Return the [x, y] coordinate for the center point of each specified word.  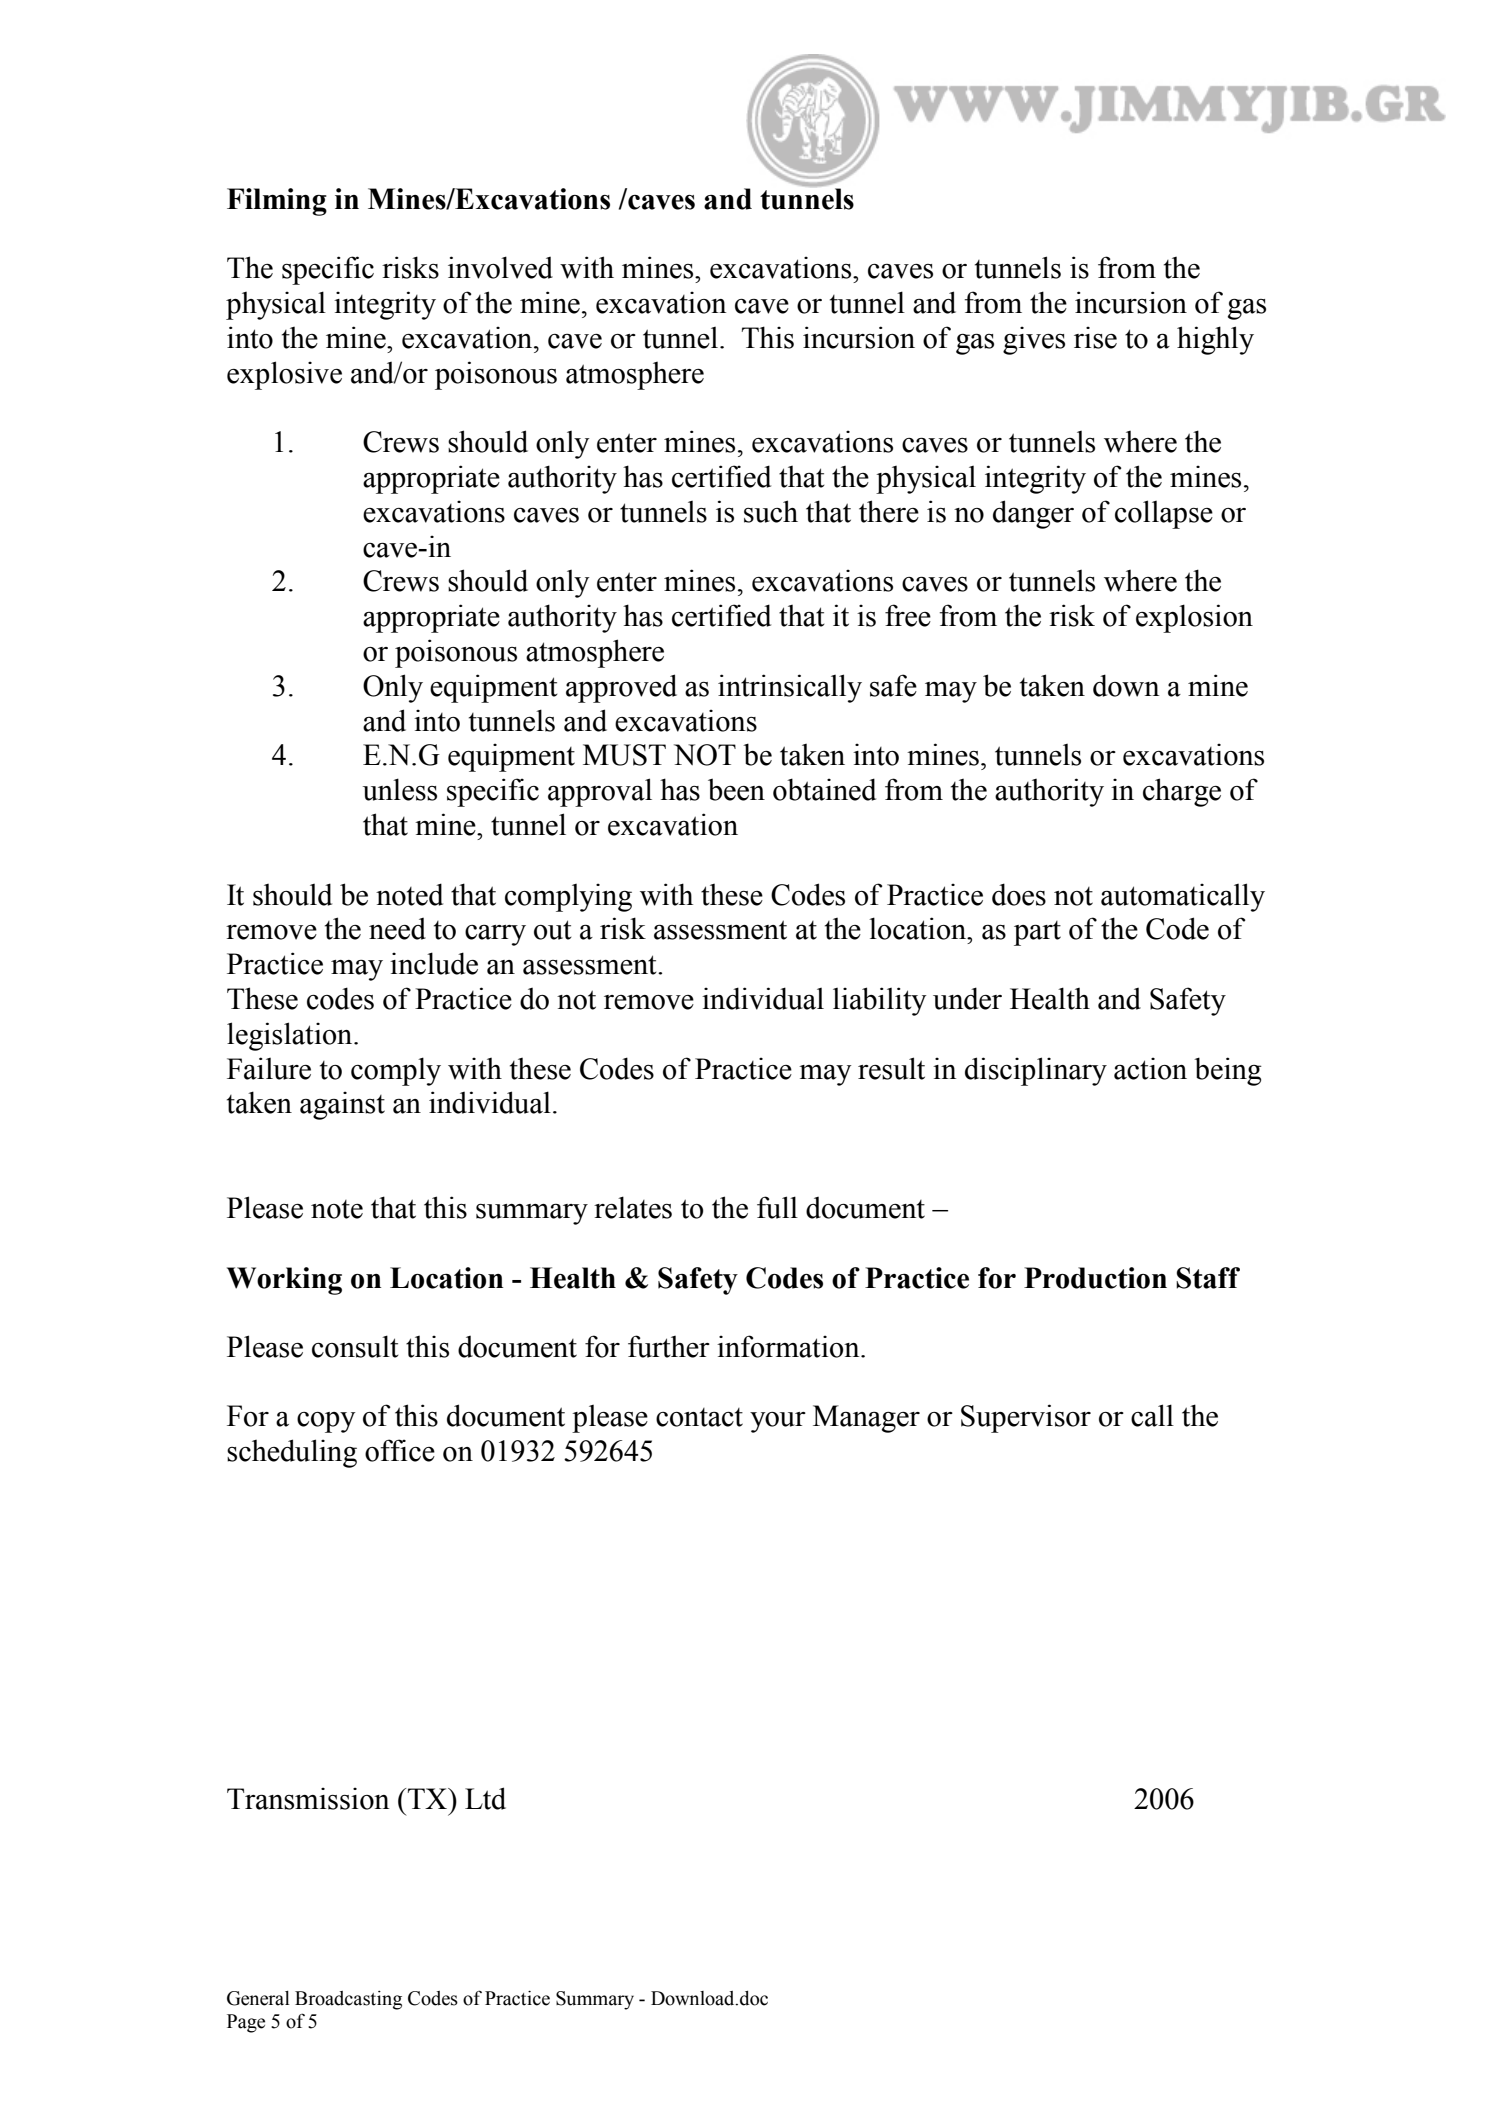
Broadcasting [348, 2000]
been [736, 789]
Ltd [485, 1798]
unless [400, 789]
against [342, 1105]
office [400, 1450]
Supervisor [1026, 1418]
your [778, 1422]
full [777, 1207]
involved [500, 267]
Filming [277, 202]
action [1150, 1068]
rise [1095, 337]
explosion [1194, 618]
